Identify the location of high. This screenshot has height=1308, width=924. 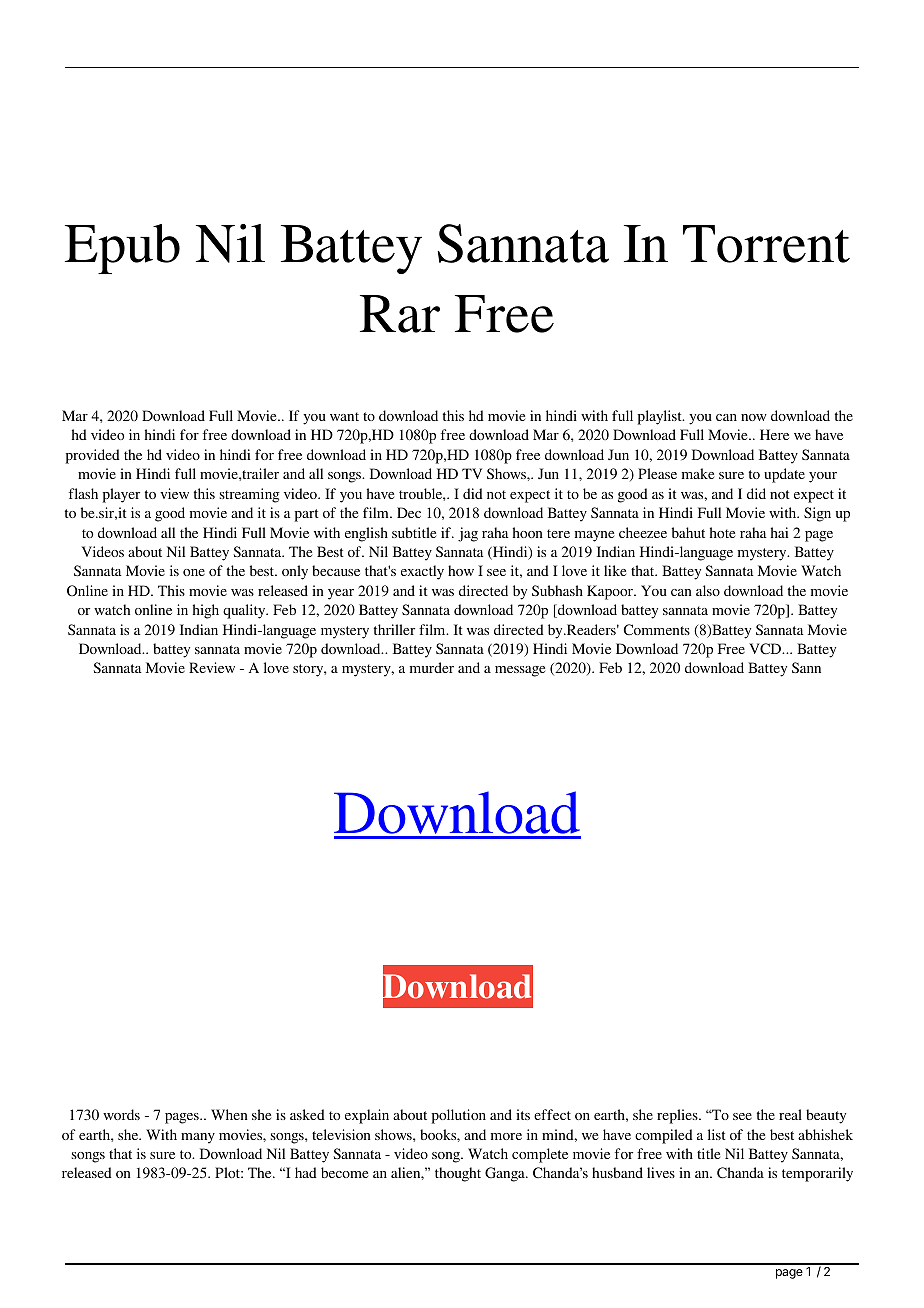
(206, 611).
